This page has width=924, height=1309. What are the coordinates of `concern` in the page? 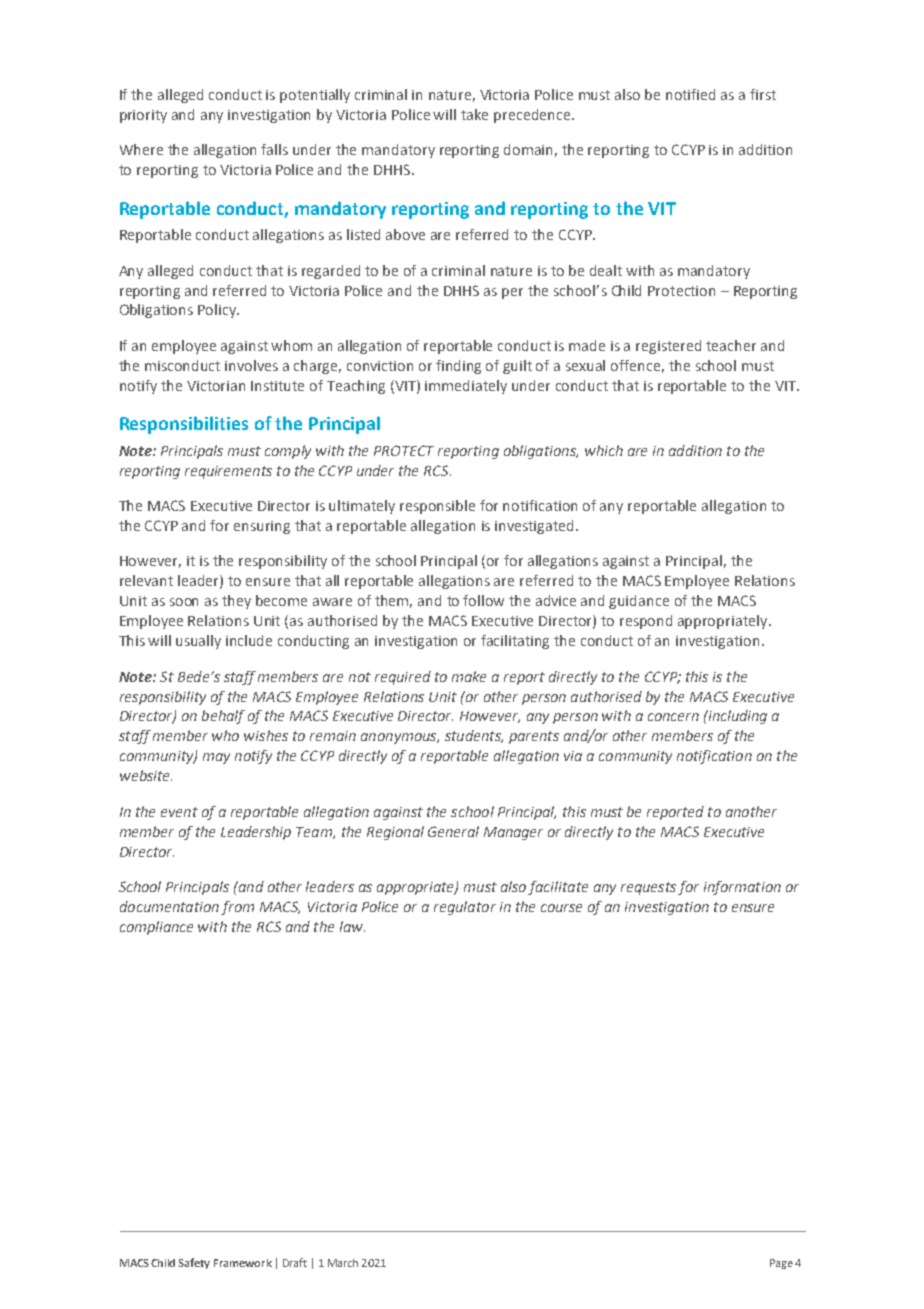 It's located at (673, 717).
